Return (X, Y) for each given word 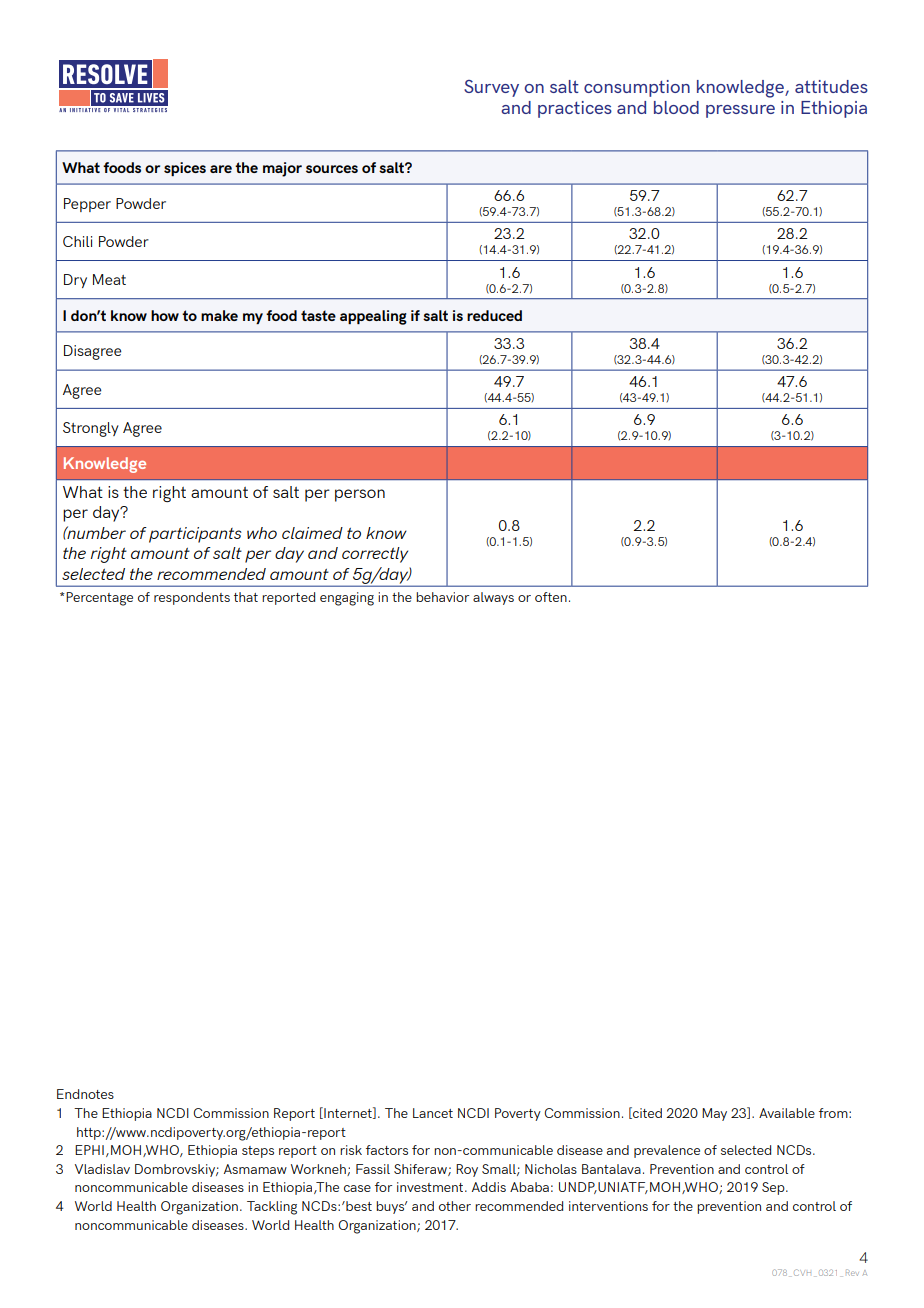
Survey (491, 88)
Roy (467, 1170)
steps (258, 1152)
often (551, 597)
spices (185, 169)
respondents (192, 598)
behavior (442, 597)
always (493, 598)
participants (195, 535)
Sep (774, 1188)
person (360, 495)
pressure (740, 111)
